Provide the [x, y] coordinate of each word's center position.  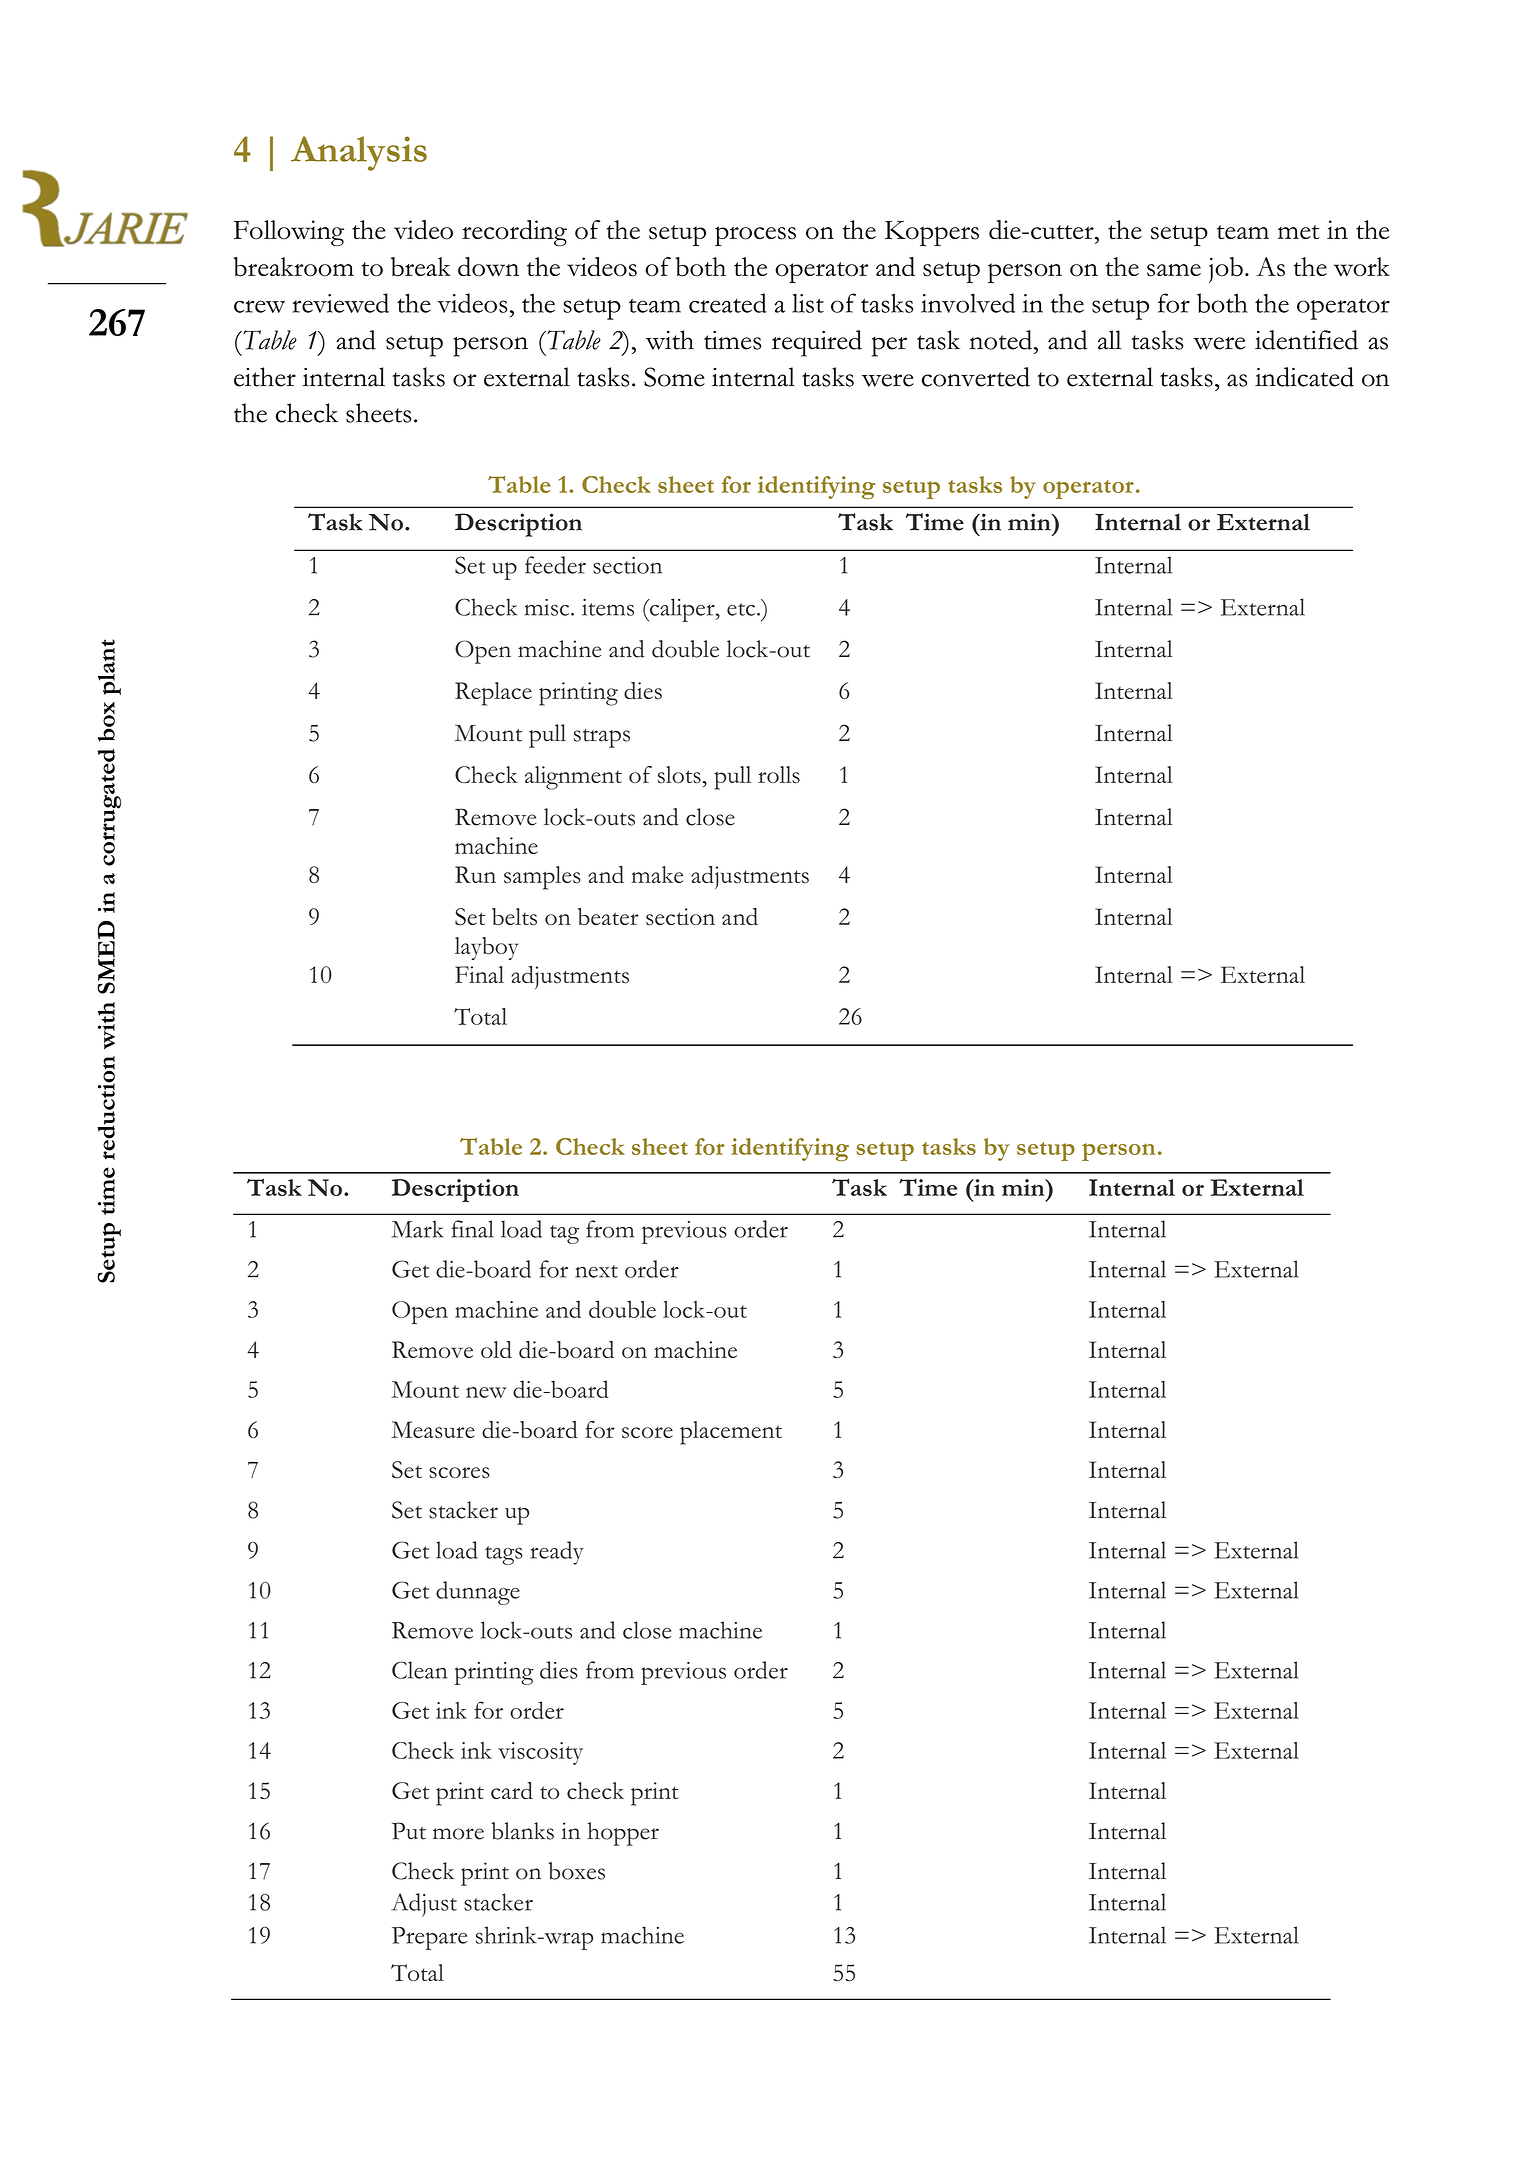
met [1299, 232]
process [755, 236]
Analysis [359, 153]
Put [409, 1831]
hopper [623, 1834]
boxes [577, 1871]
